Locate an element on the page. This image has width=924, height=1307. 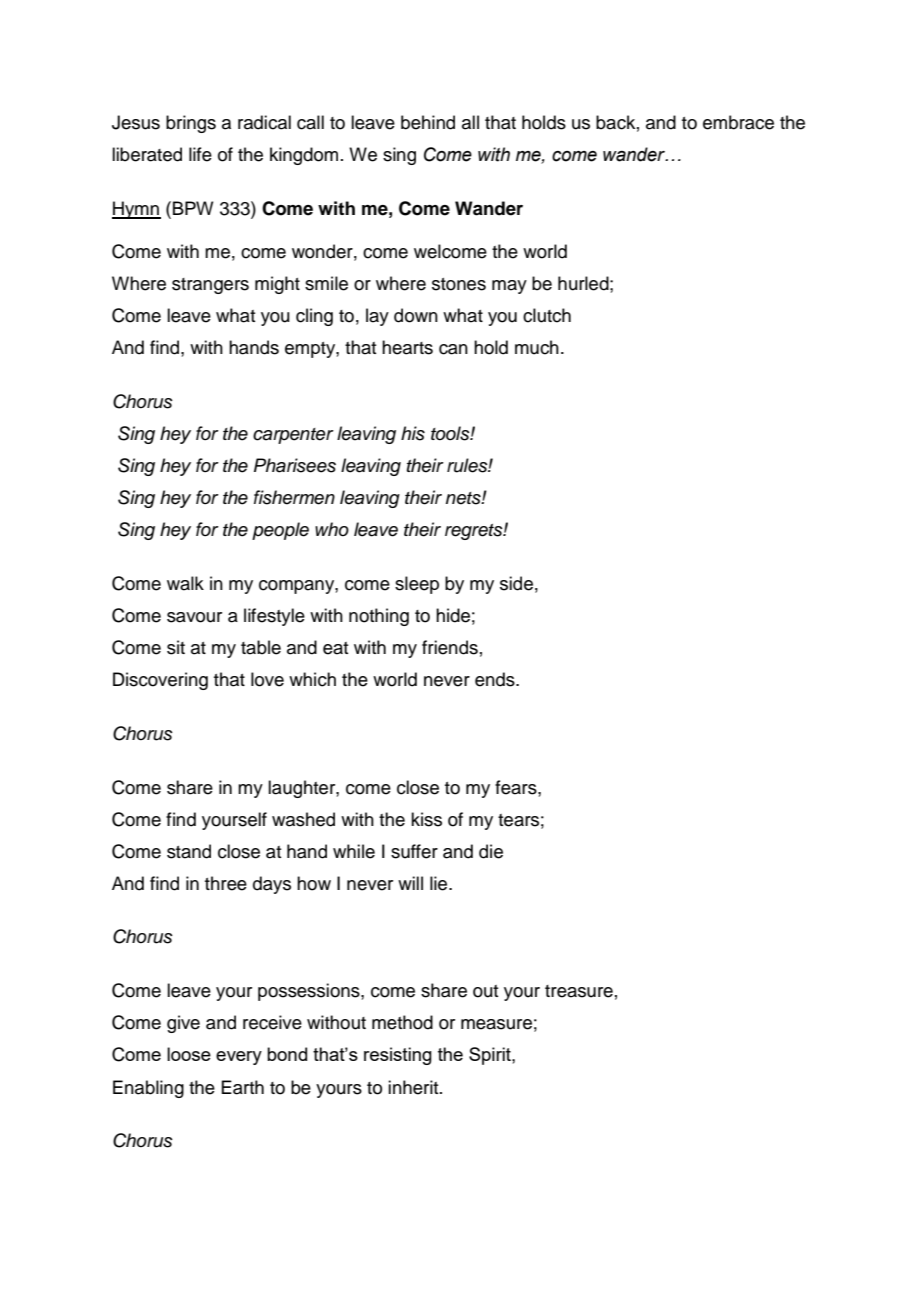
Discovering is located at coordinates (160, 681).
